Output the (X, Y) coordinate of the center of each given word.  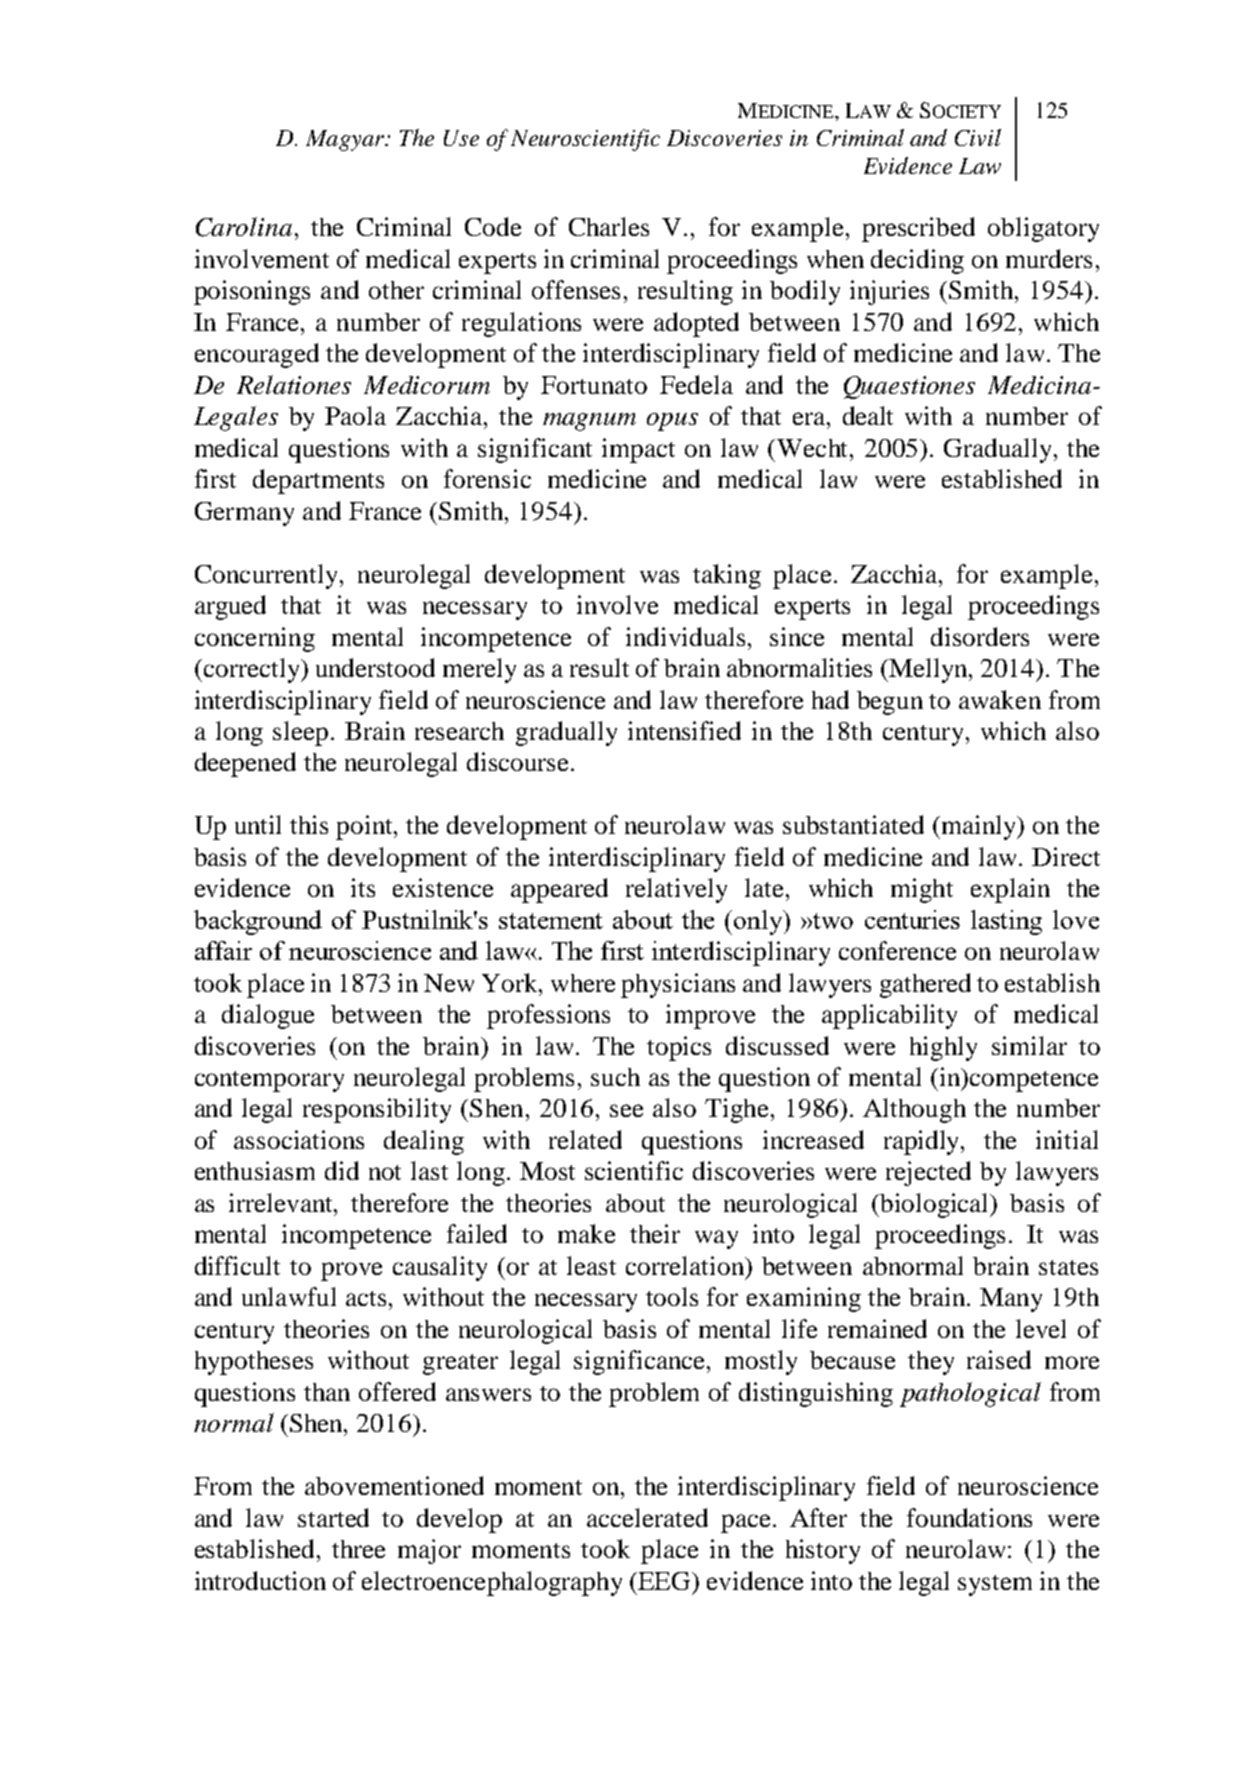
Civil (978, 137)
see (626, 1110)
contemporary (269, 1081)
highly (943, 1048)
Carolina (244, 227)
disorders (980, 636)
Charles (609, 226)
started (333, 1517)
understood (375, 667)
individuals (687, 636)
